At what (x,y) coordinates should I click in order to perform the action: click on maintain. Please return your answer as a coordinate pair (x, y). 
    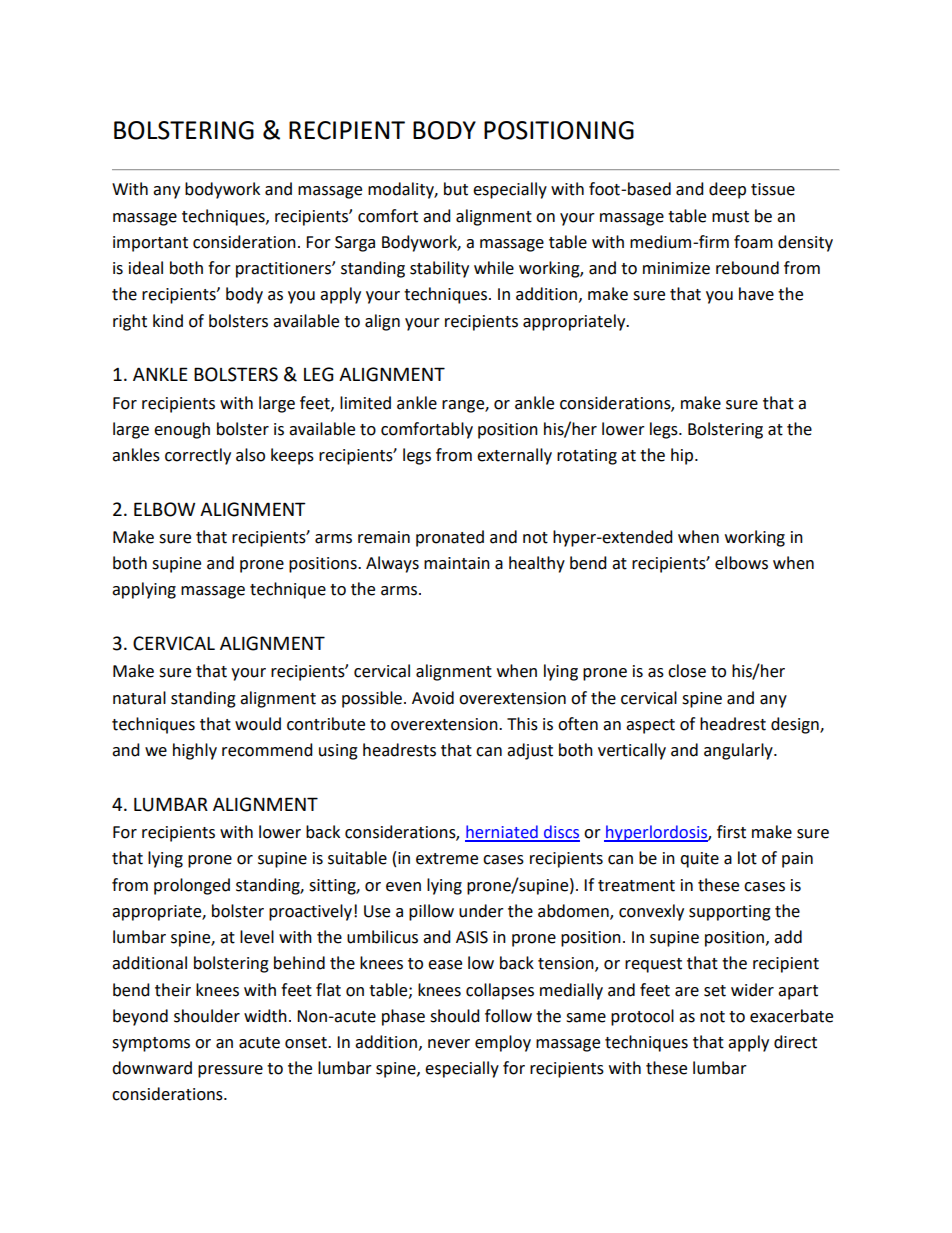
    Looking at the image, I should click on (457, 563).
